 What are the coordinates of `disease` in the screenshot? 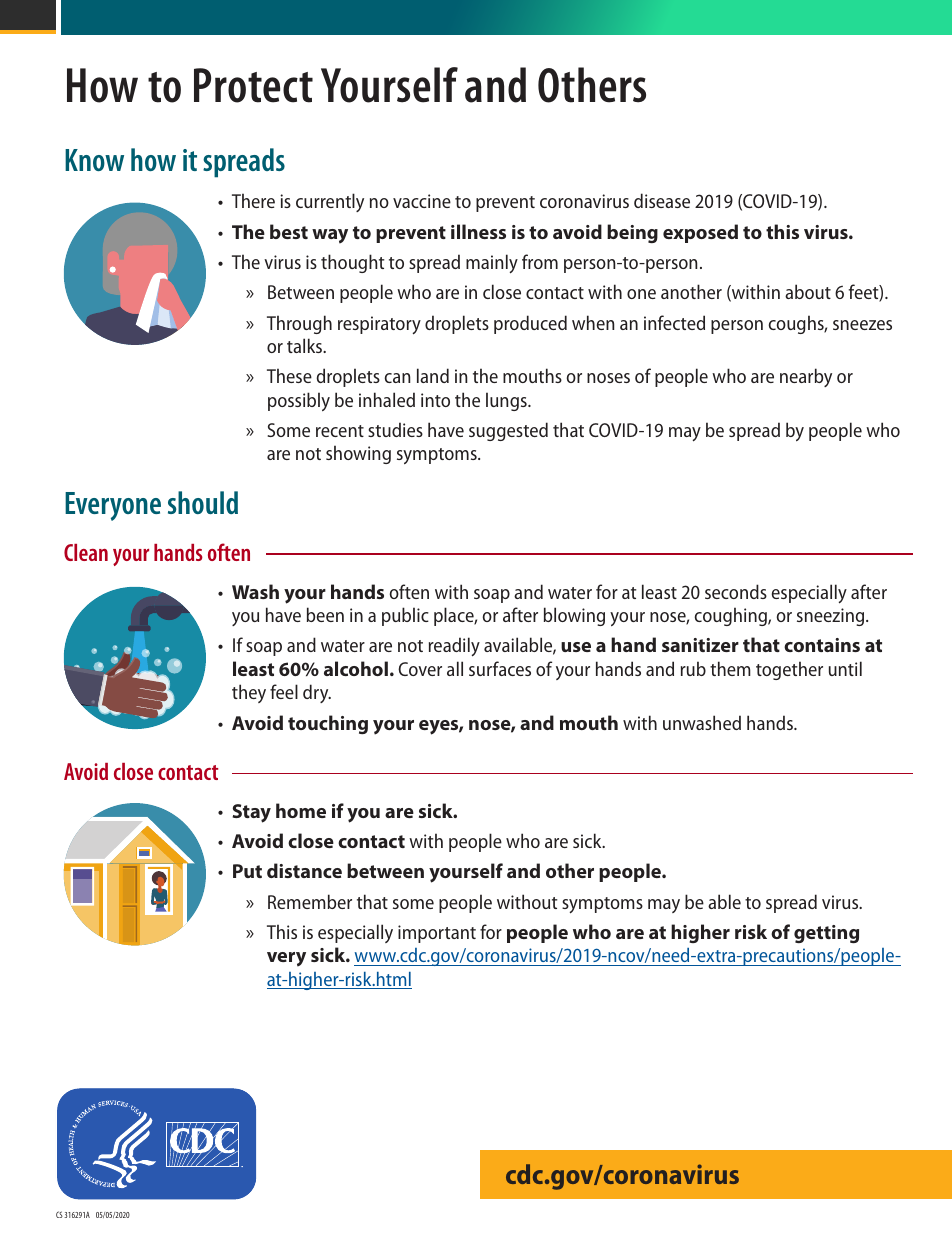 It's located at (662, 200).
